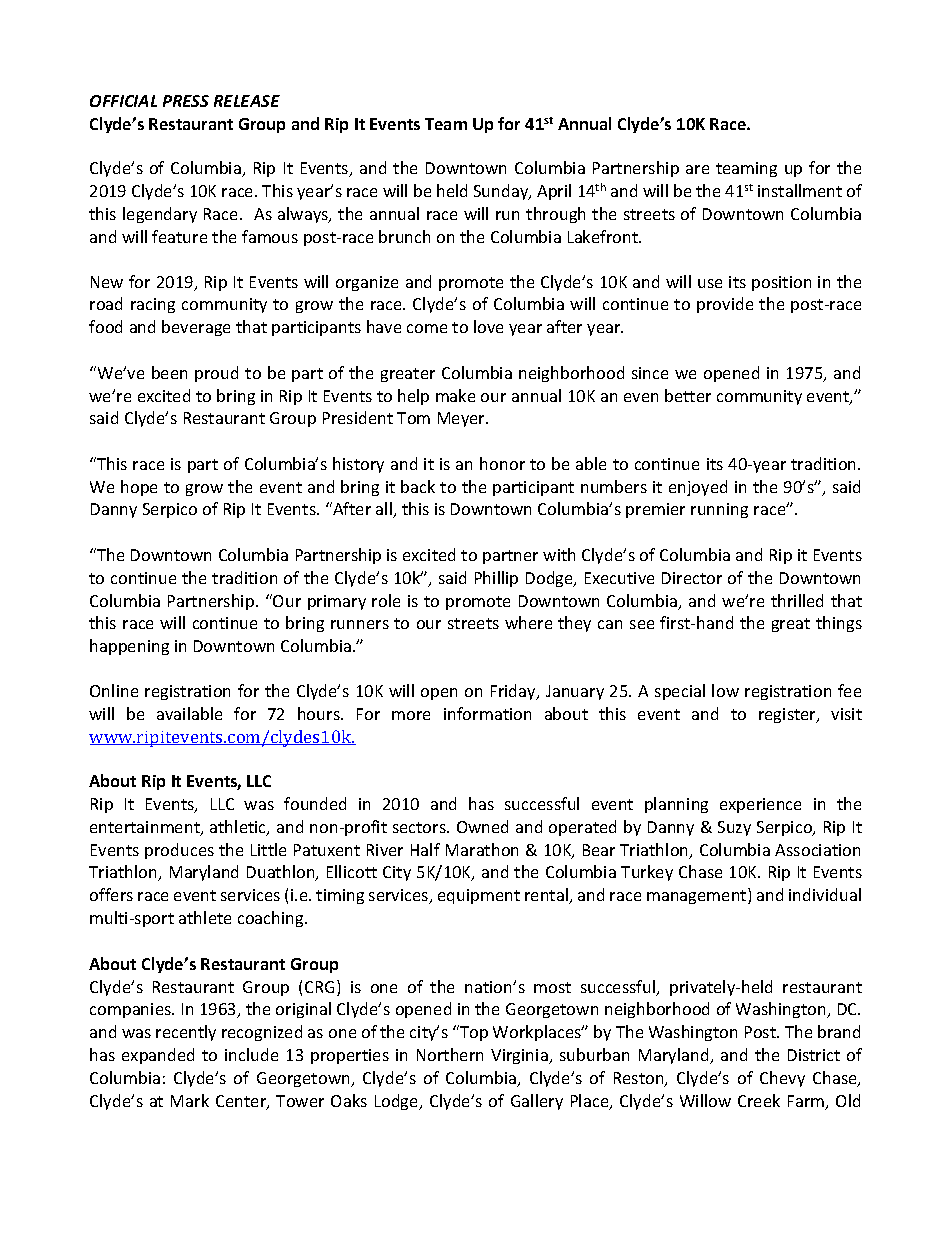 The width and height of the screenshot is (952, 1233). Describe the element at coordinates (190, 1100) in the screenshot. I see `Mark` at that location.
